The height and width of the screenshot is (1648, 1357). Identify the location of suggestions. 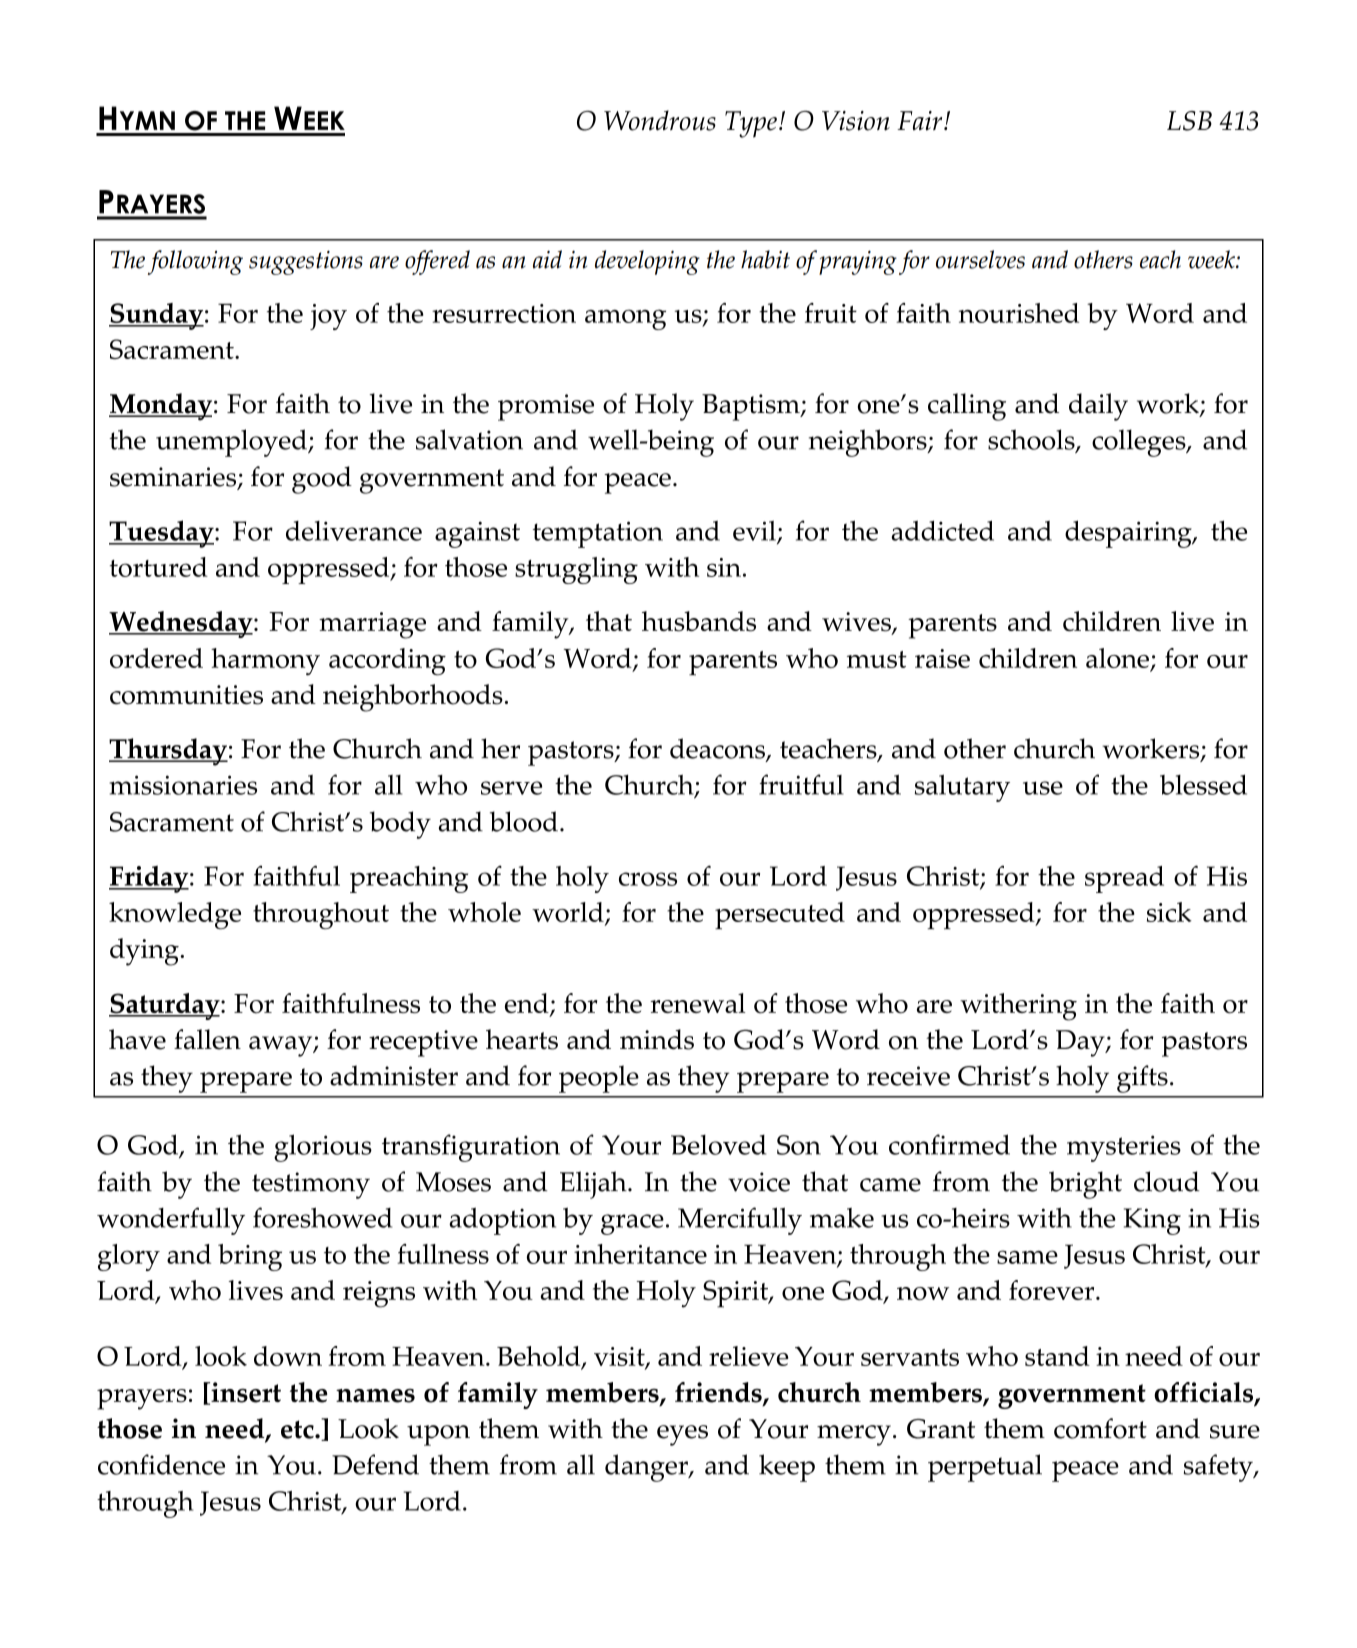
(306, 262).
